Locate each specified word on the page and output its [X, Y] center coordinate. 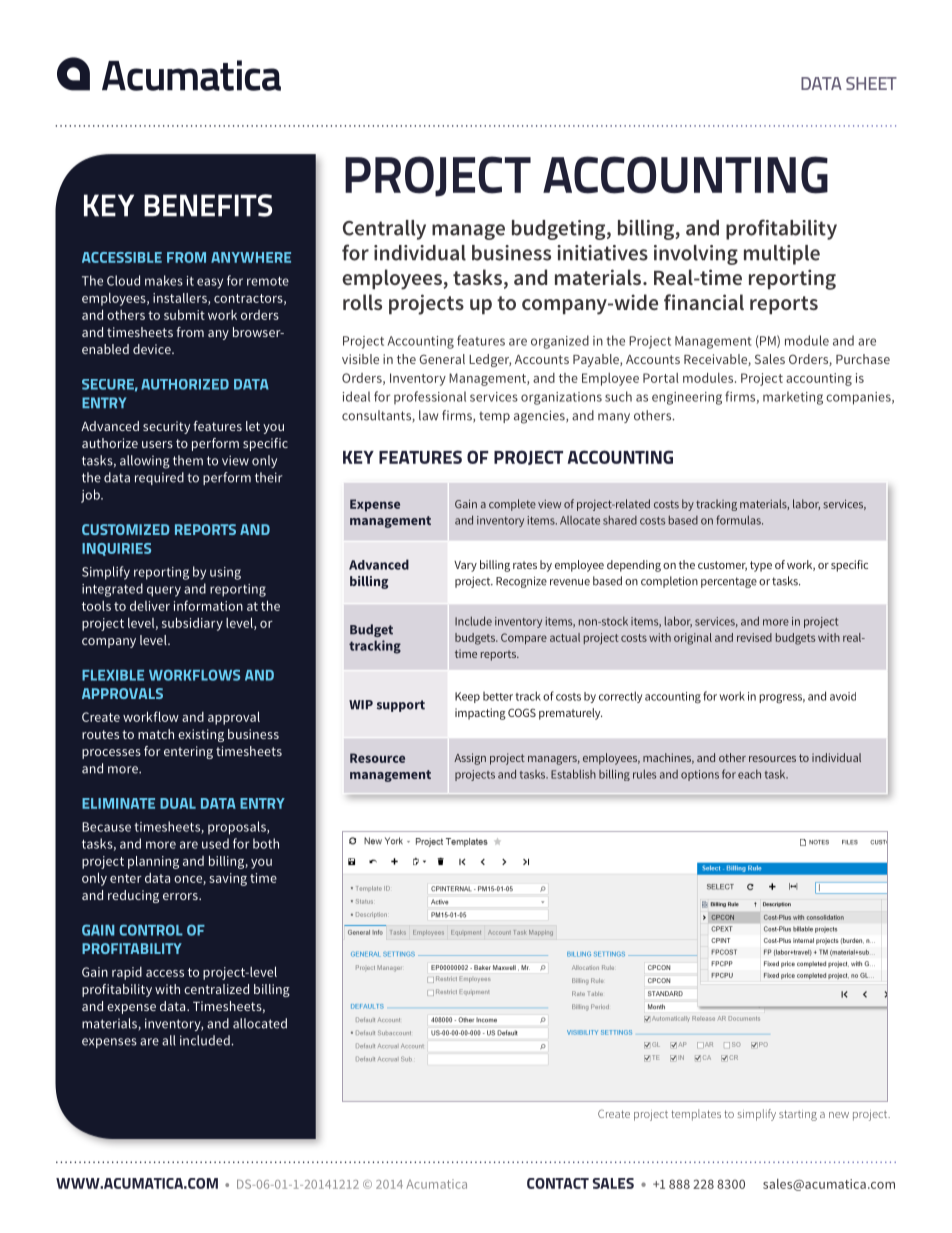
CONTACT [558, 1183]
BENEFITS [208, 205]
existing [201, 735]
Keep [467, 697]
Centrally [384, 230]
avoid [843, 696]
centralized [216, 989]
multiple [782, 255]
